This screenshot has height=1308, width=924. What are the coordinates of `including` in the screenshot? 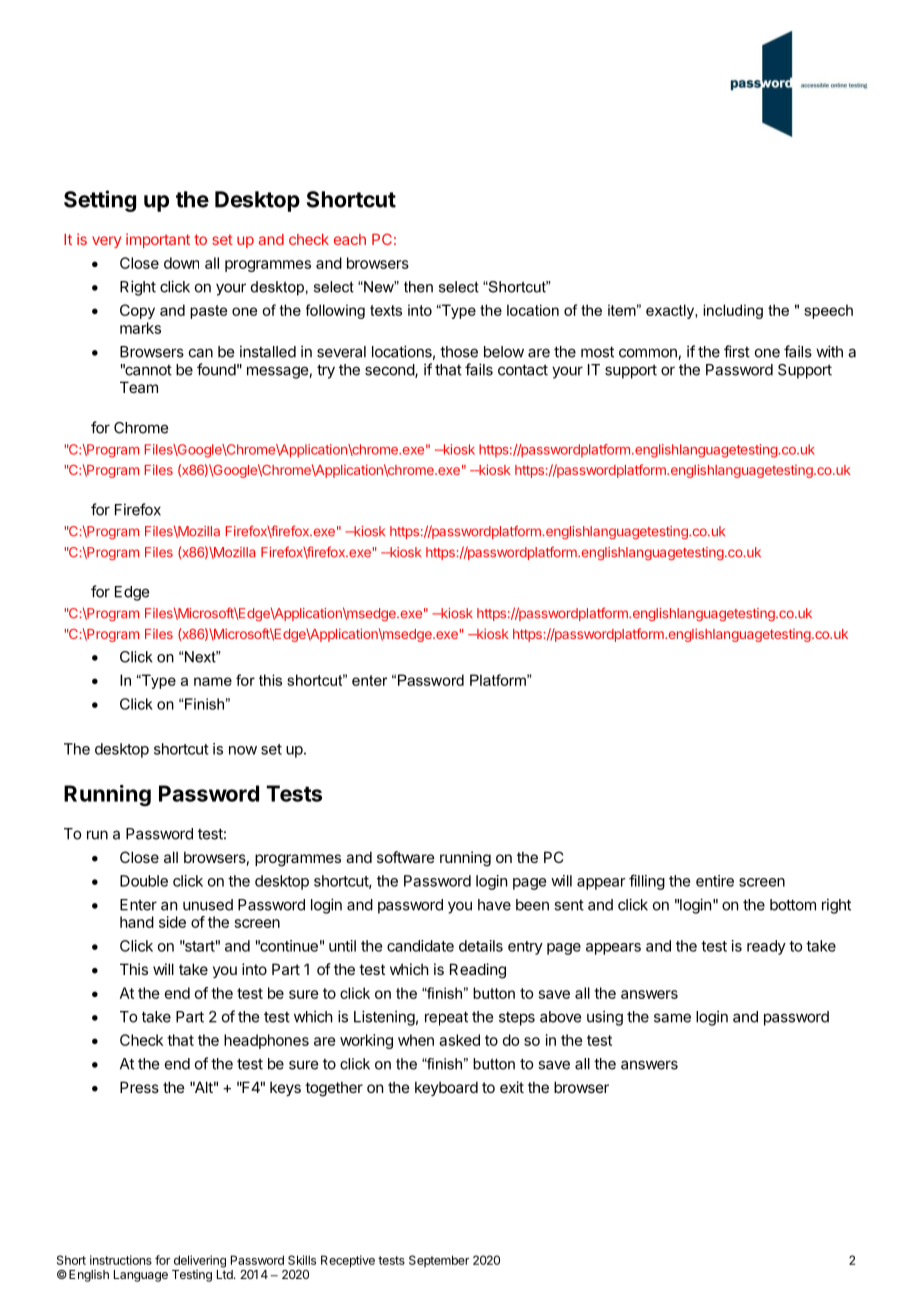 It's located at (733, 311).
